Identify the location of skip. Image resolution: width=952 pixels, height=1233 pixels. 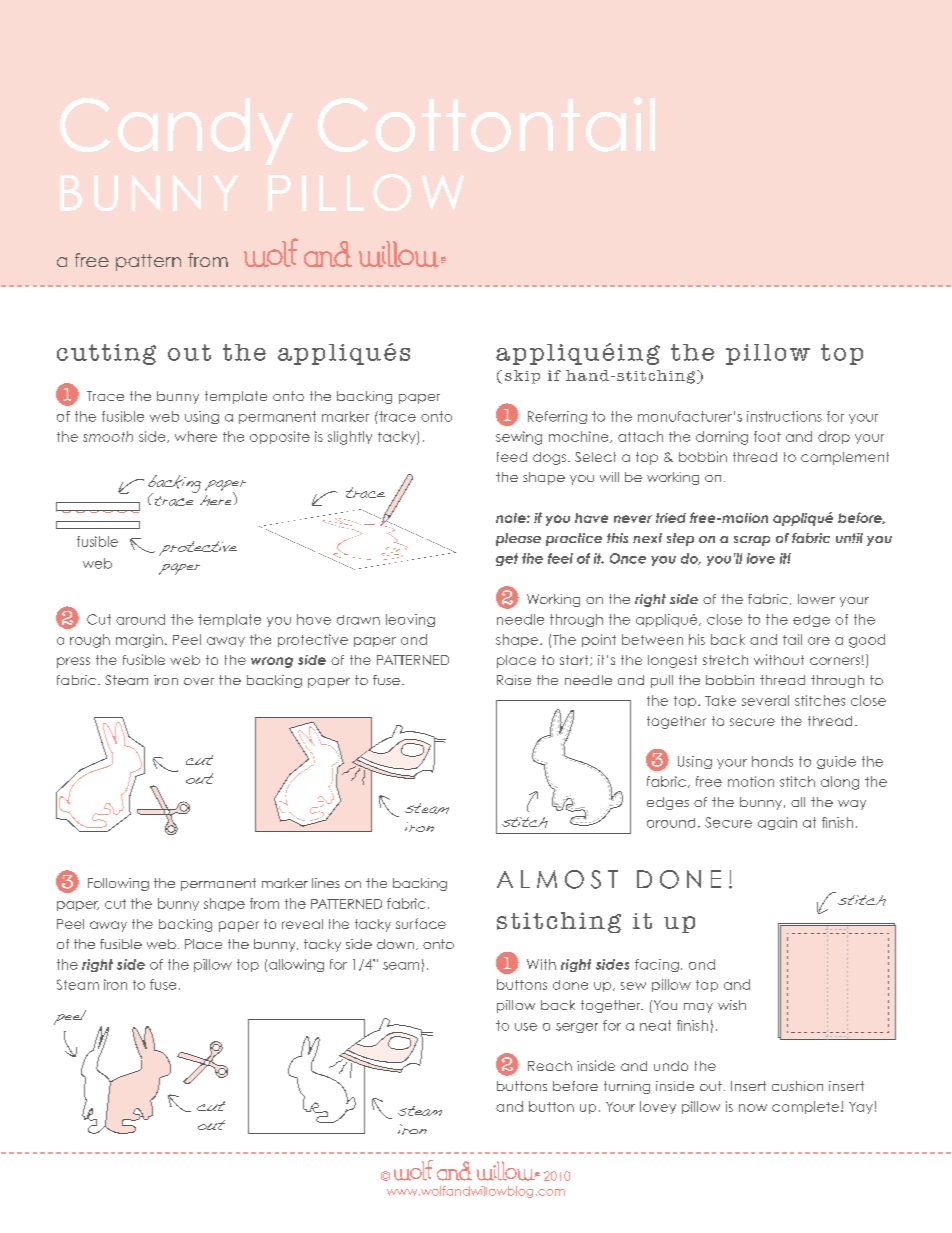
(522, 377).
